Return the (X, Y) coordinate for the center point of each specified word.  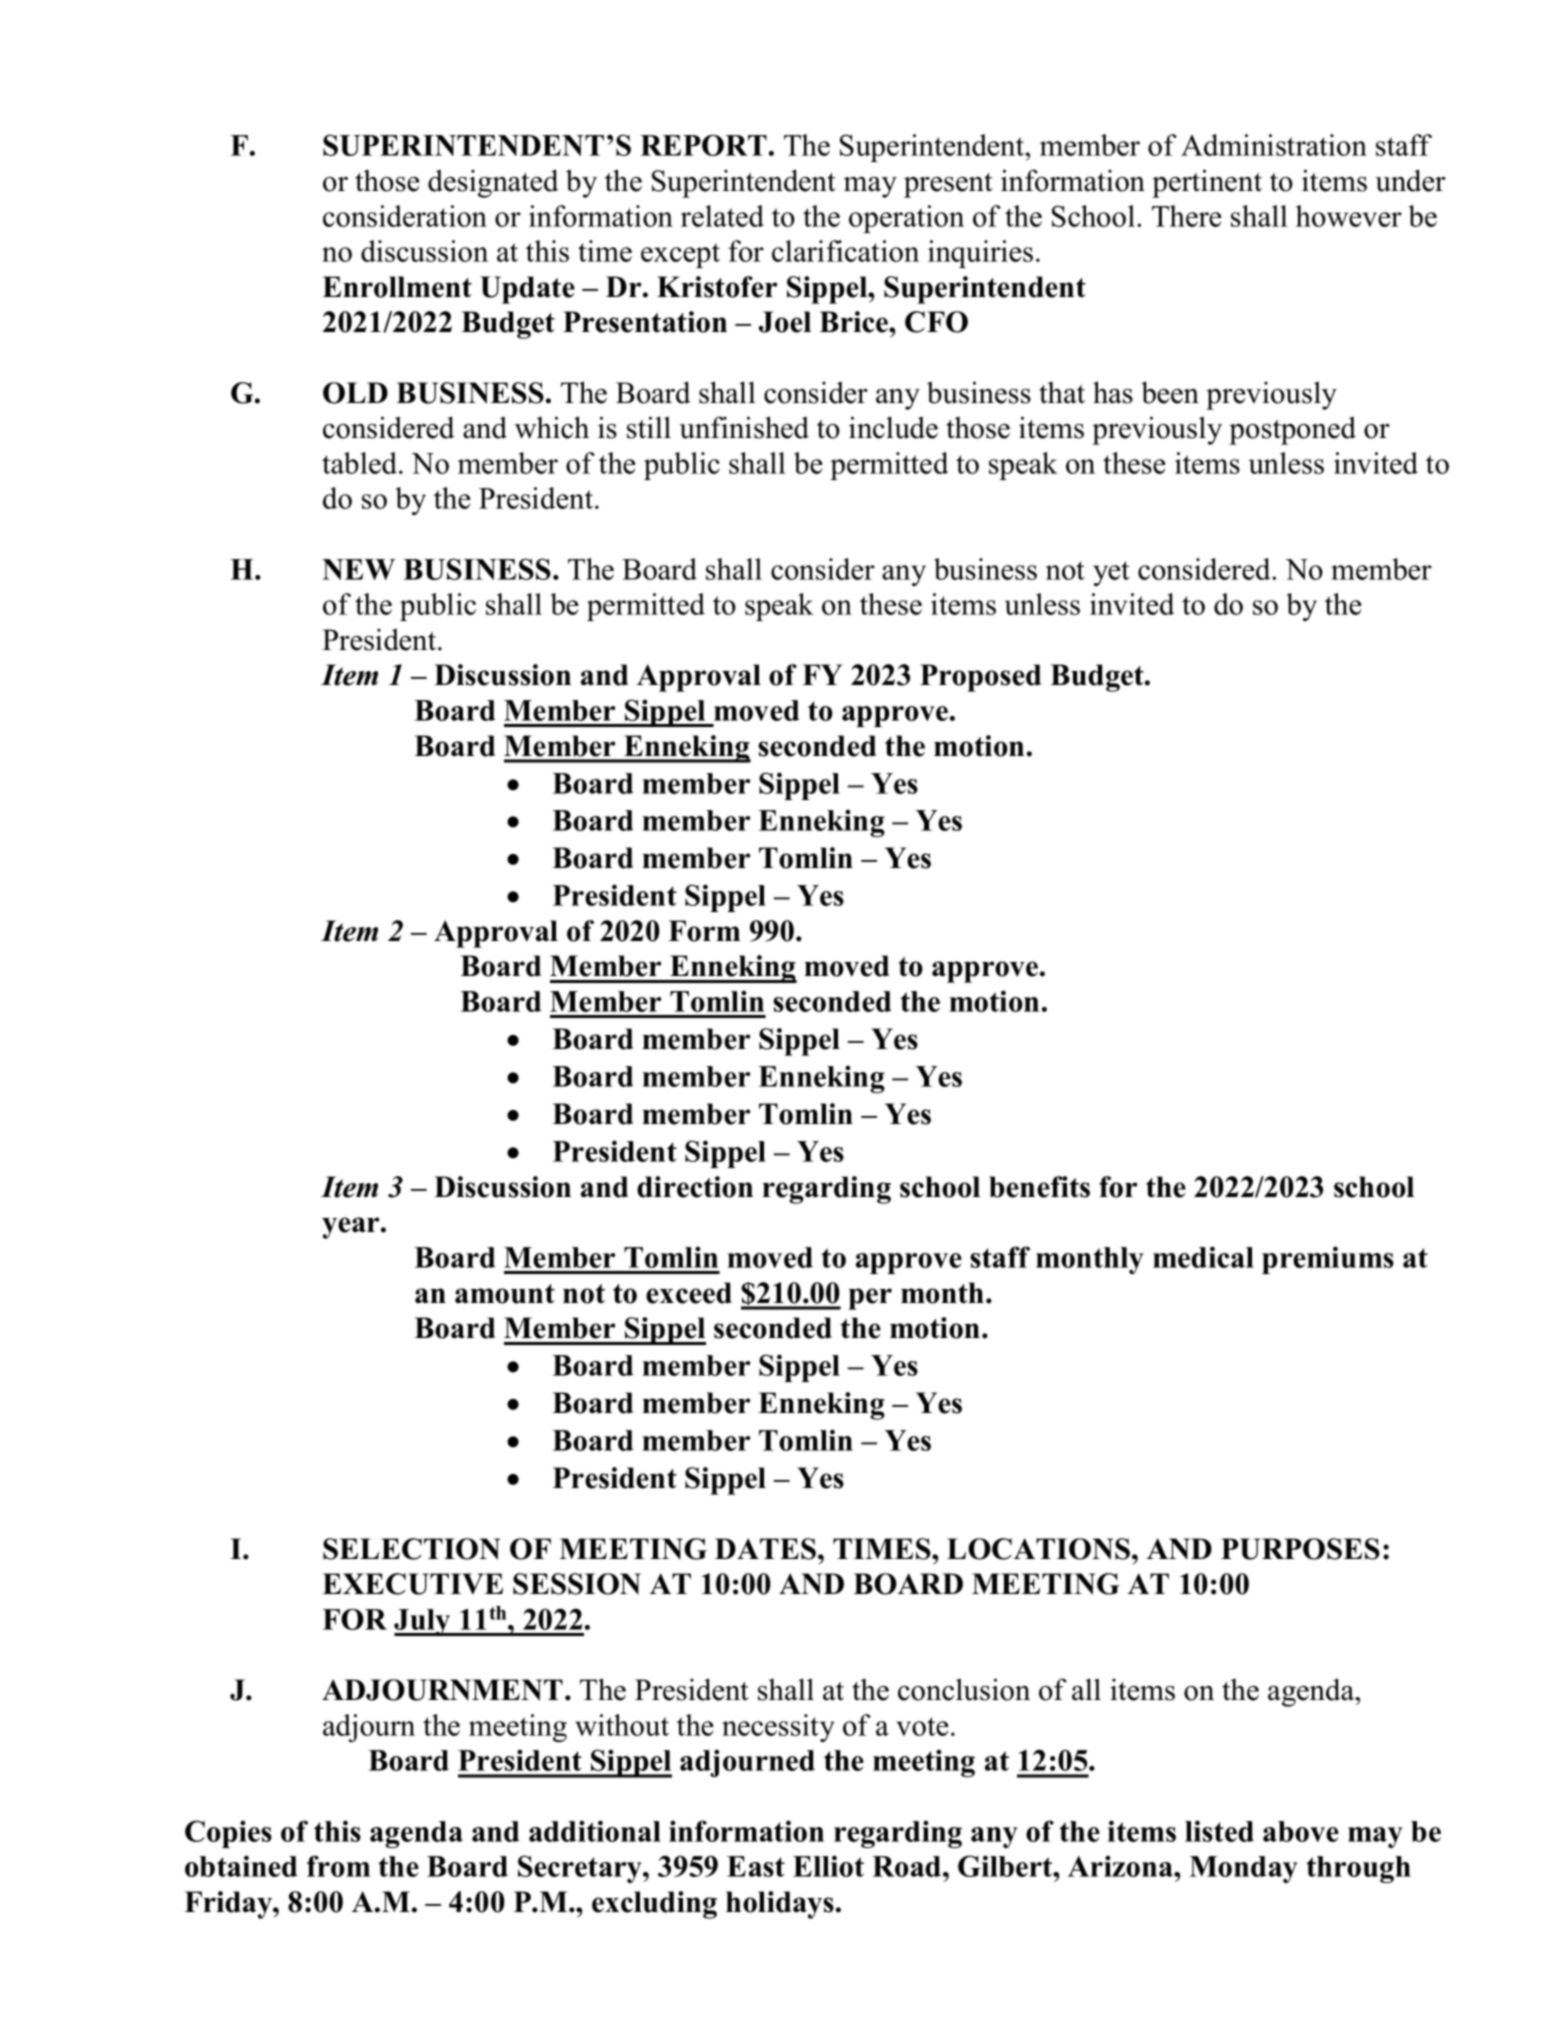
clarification (845, 251)
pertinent (1207, 183)
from (338, 1866)
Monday (1243, 1869)
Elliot (828, 1866)
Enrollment (397, 287)
